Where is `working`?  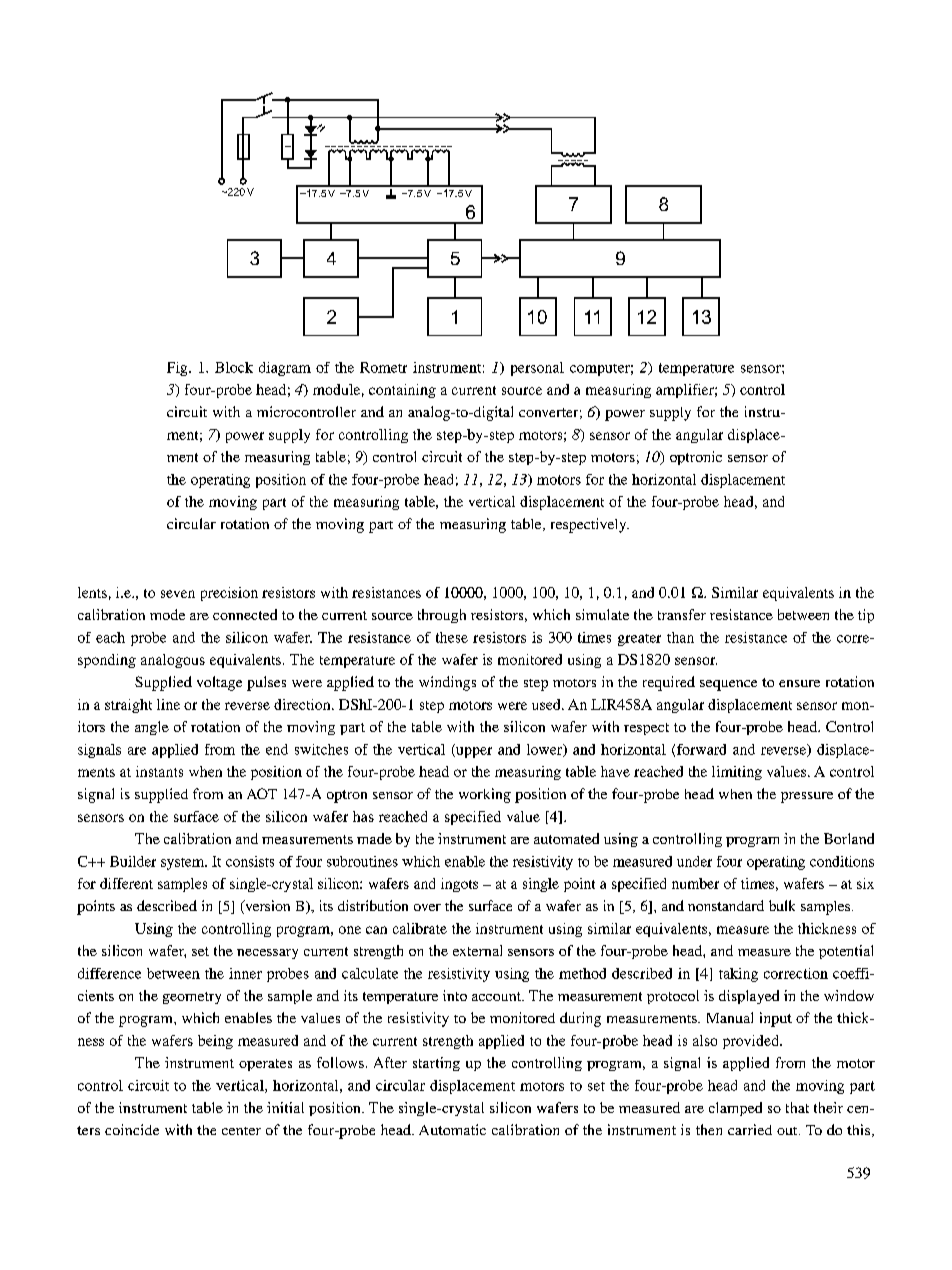
working is located at coordinates (485, 795).
